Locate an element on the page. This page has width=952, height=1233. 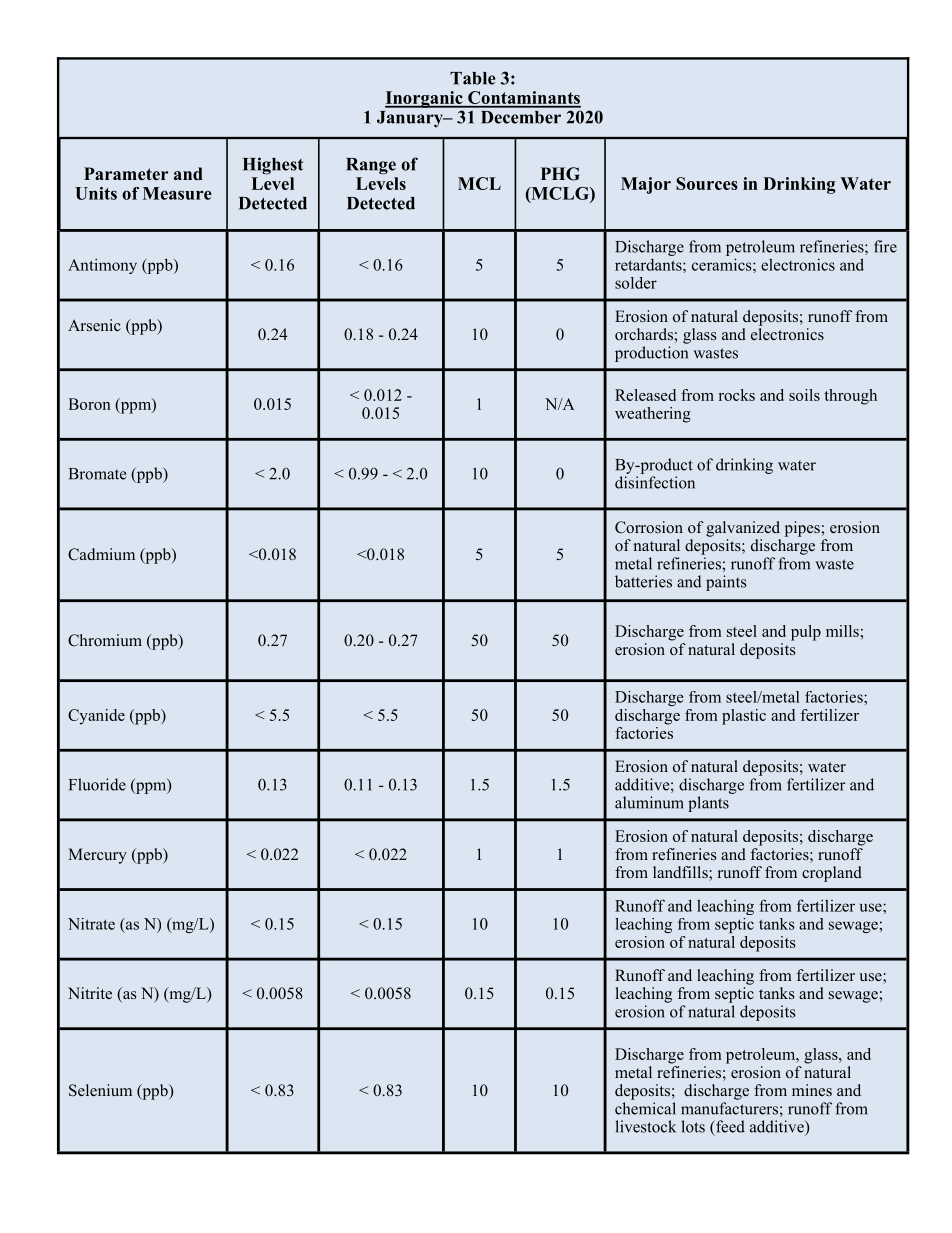
mines is located at coordinates (812, 1090).
